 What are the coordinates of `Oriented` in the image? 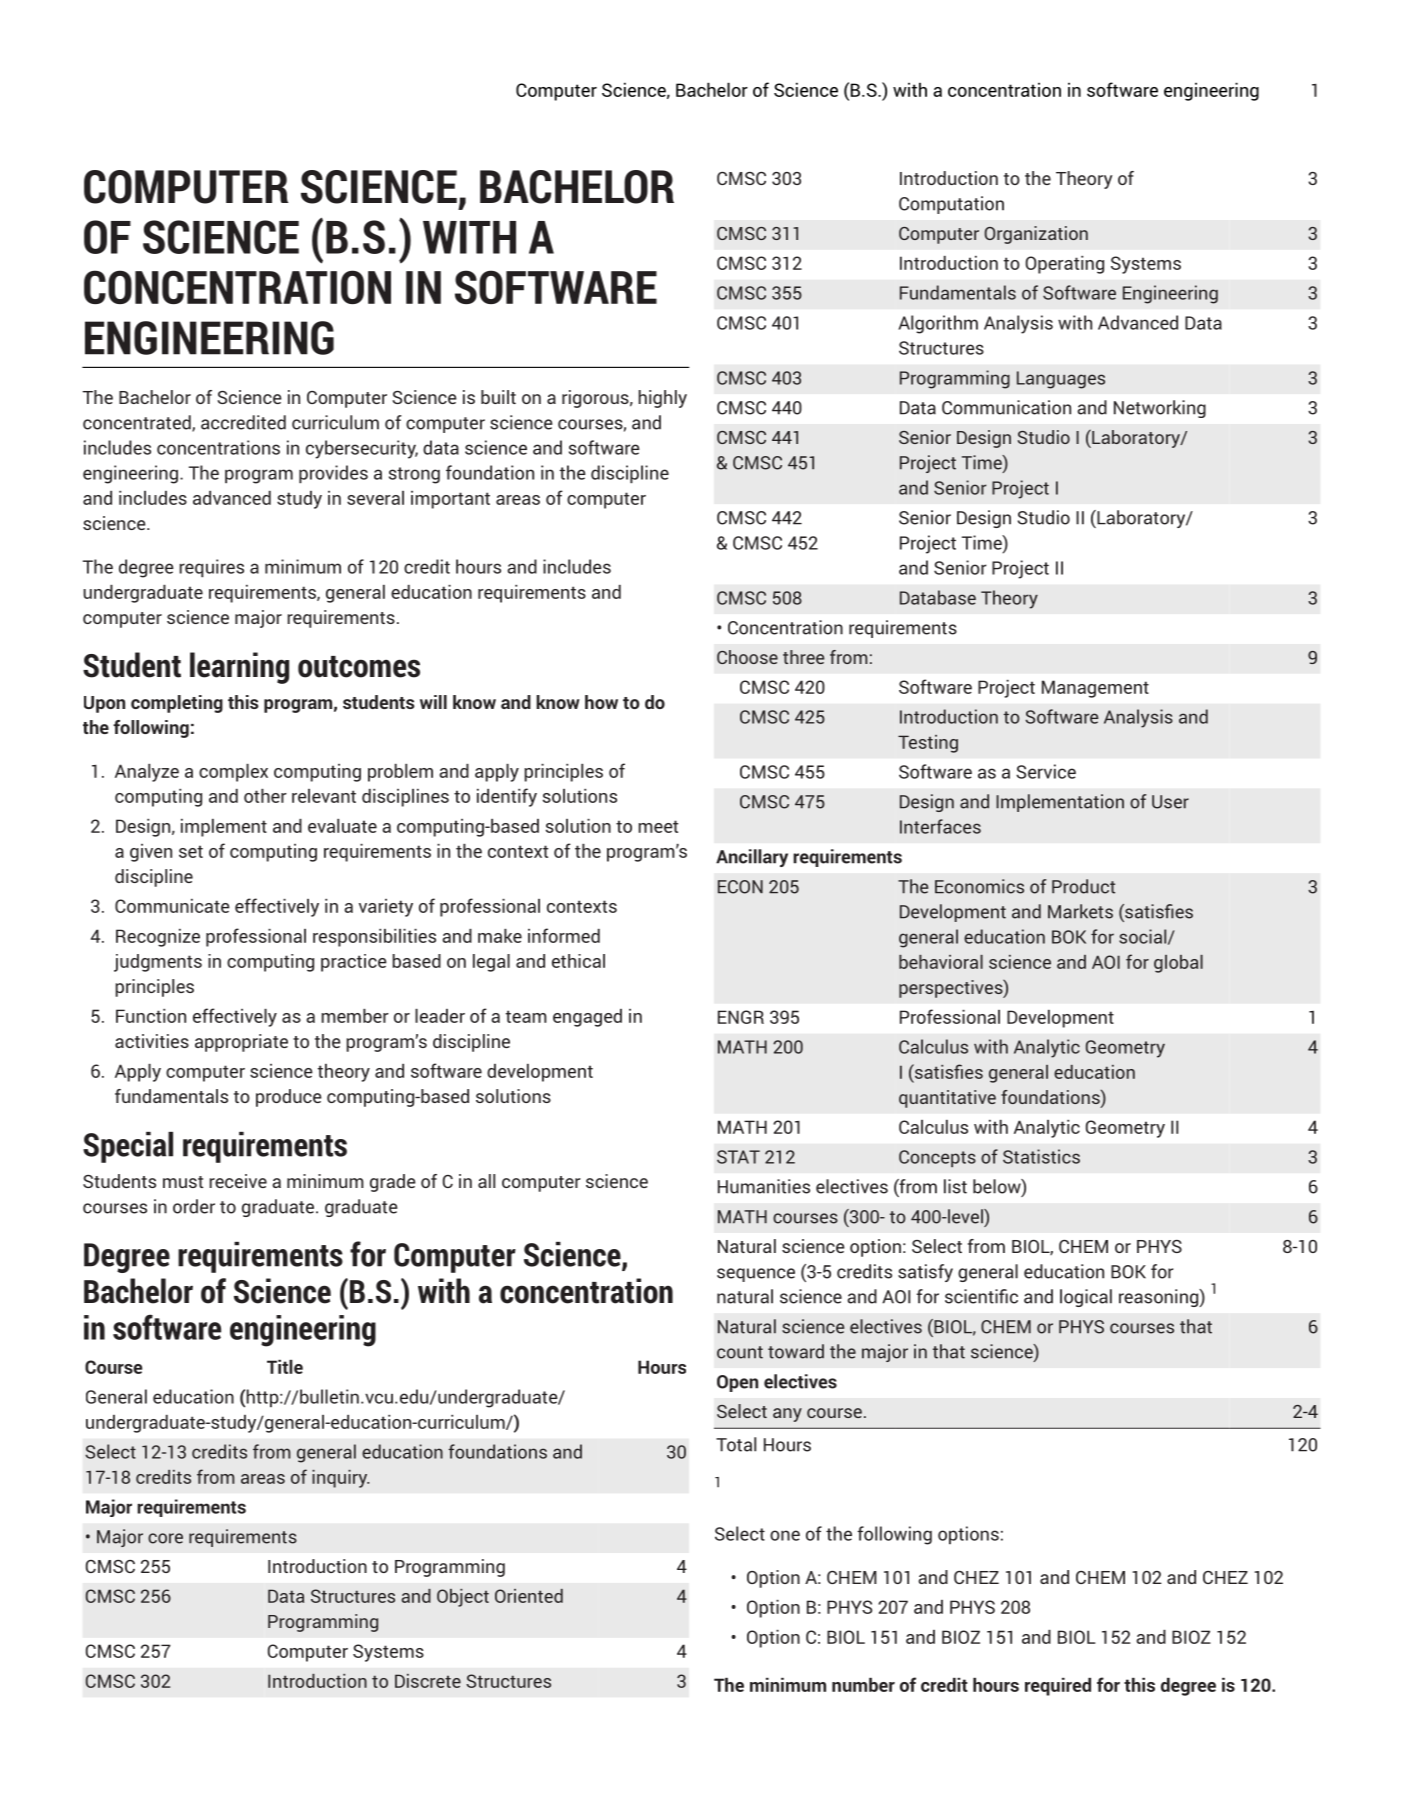 It's located at (529, 1596).
